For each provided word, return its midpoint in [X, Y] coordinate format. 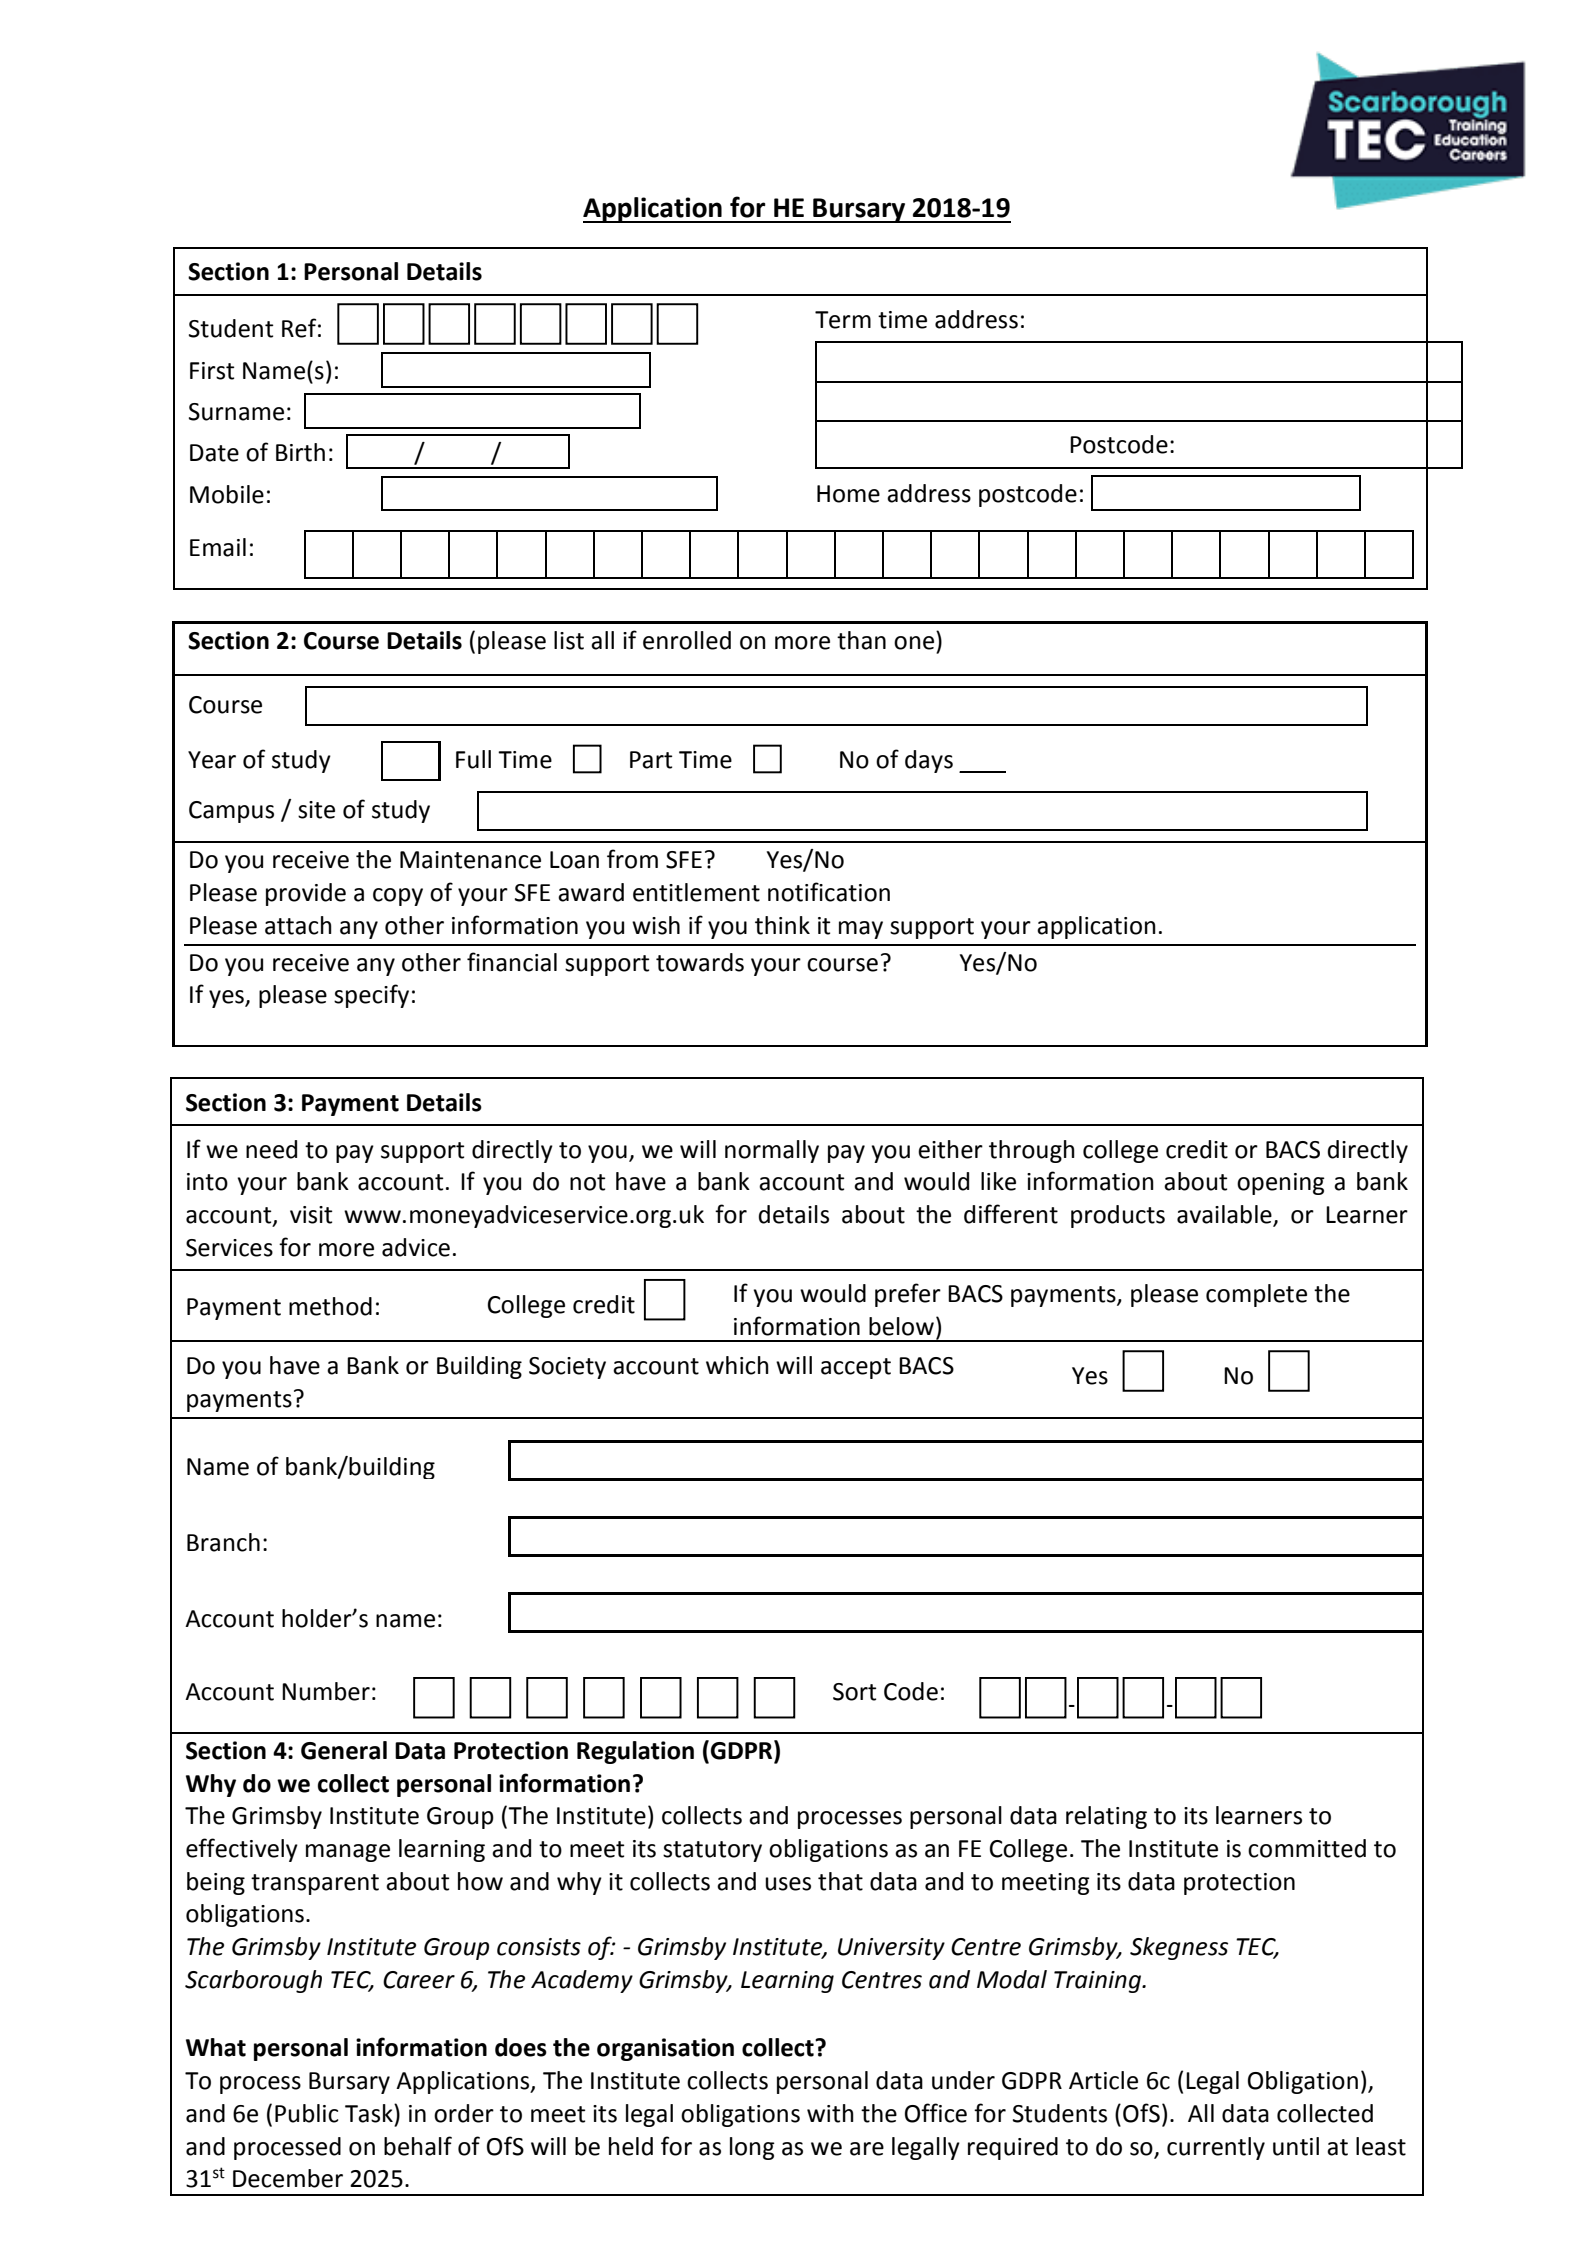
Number [326, 1691]
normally [772, 1151]
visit [311, 1215]
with [830, 2113]
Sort [854, 1692]
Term [843, 320]
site [316, 810]
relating [1106, 1817]
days [929, 761]
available [1225, 1215]
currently [1216, 2148]
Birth [300, 452]
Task [370, 2113]
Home [848, 494]
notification [829, 892]
